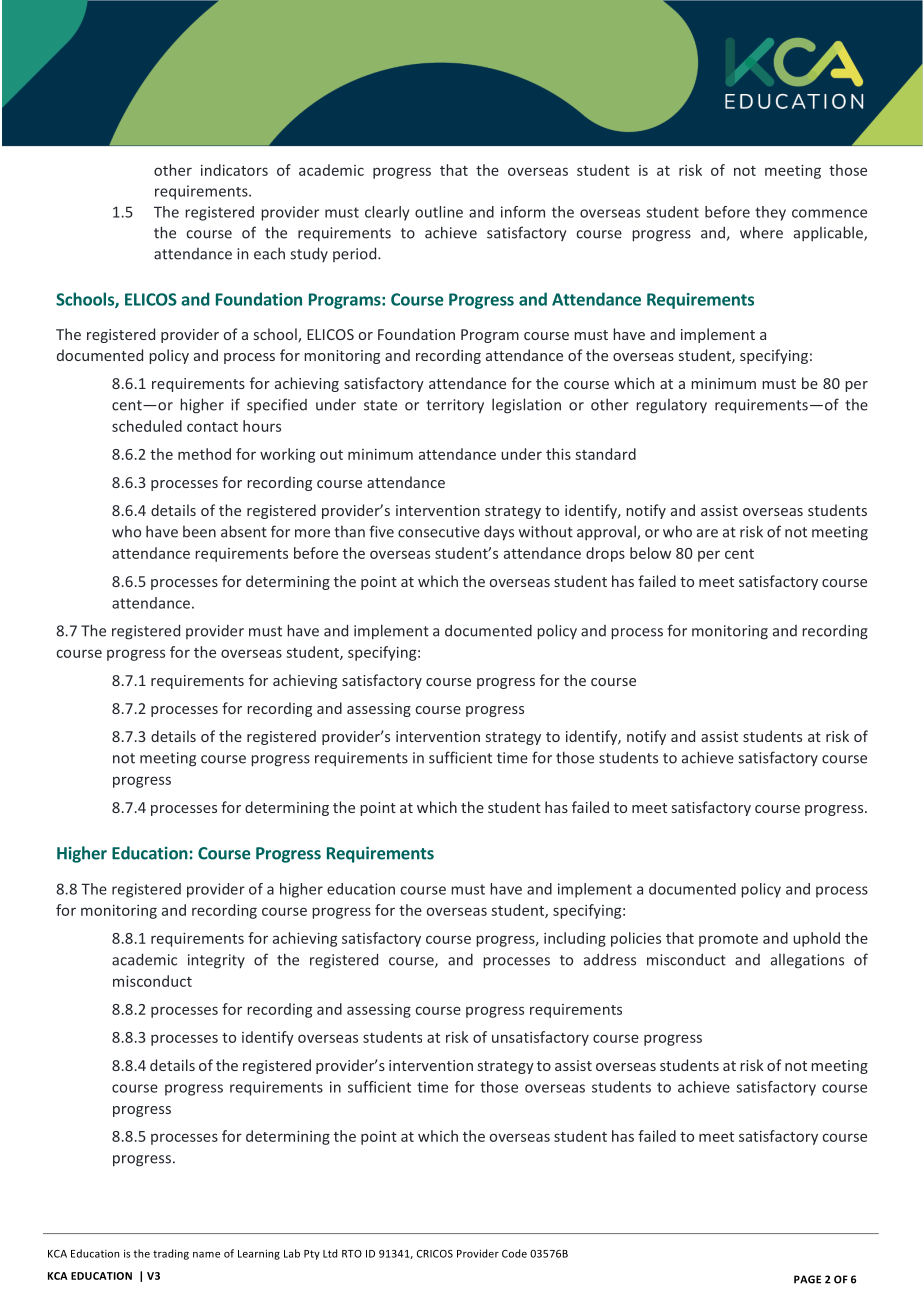 This screenshot has width=924, height=1308. I want to click on inform, so click(523, 212).
